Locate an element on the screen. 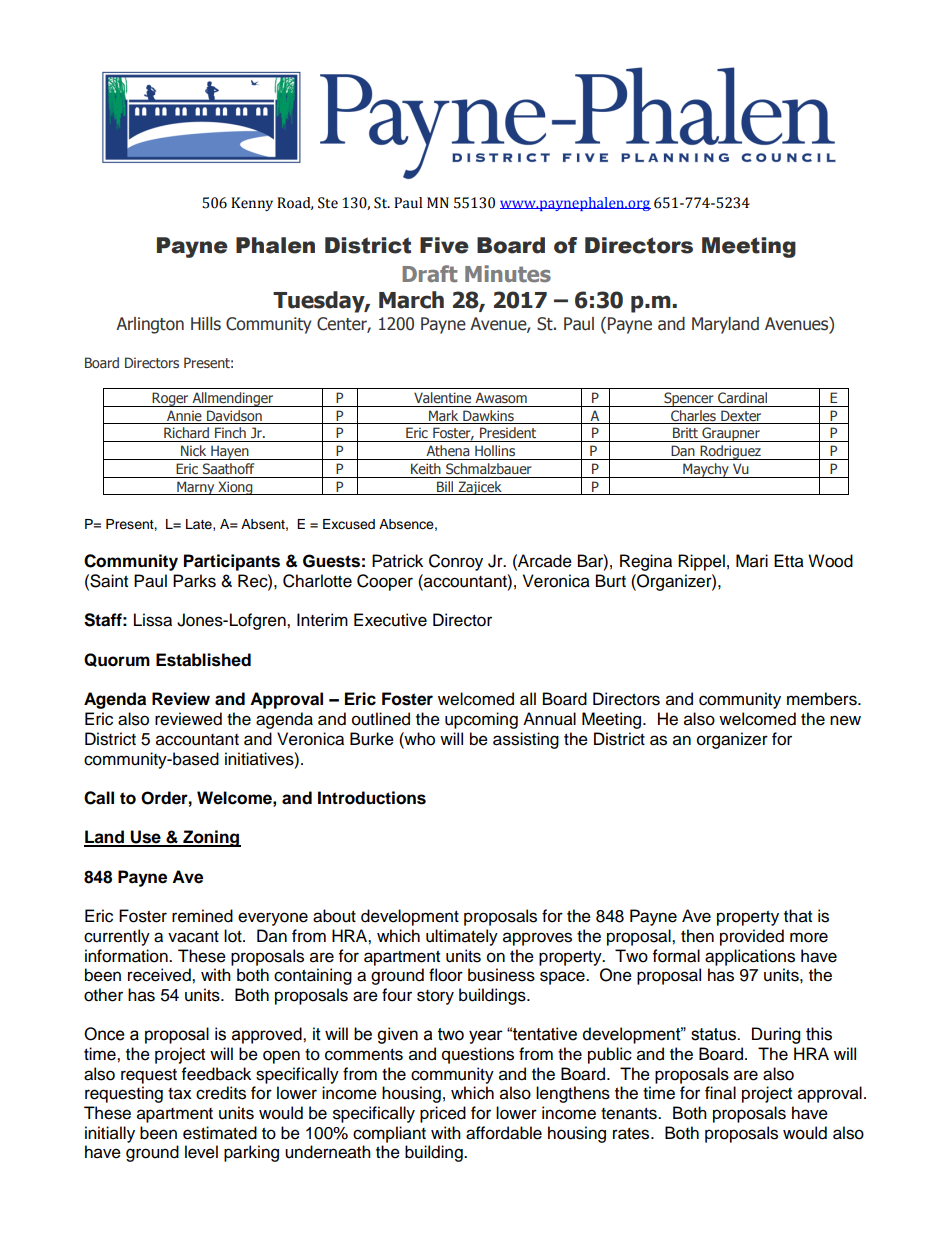 This screenshot has height=1233, width=952. Established is located at coordinates (203, 660).
